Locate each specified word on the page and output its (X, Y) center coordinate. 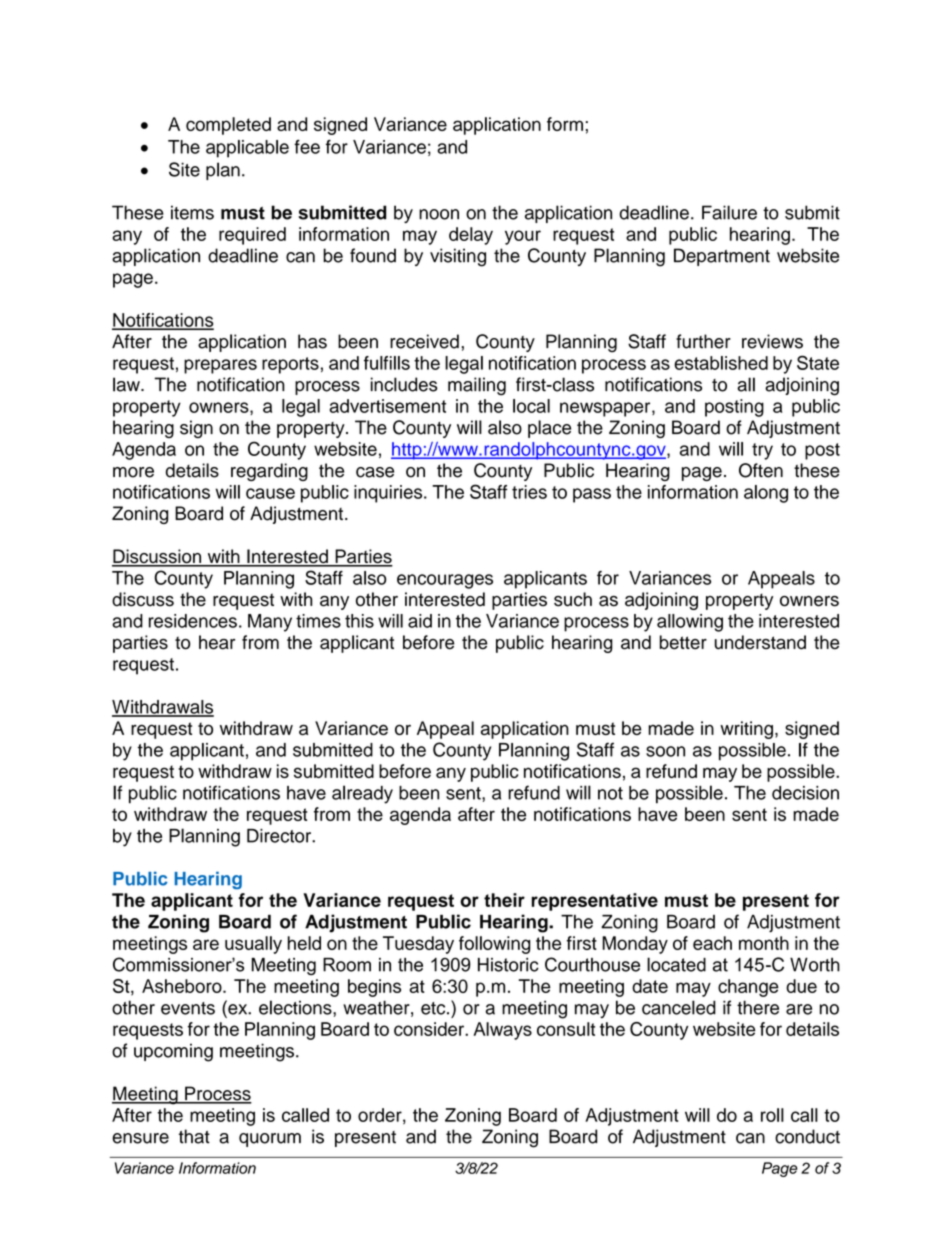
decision (805, 793)
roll (772, 1115)
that (194, 1136)
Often (761, 470)
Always (502, 1031)
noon (439, 214)
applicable (247, 149)
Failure (729, 212)
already (362, 794)
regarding (269, 472)
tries (529, 492)
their (504, 900)
